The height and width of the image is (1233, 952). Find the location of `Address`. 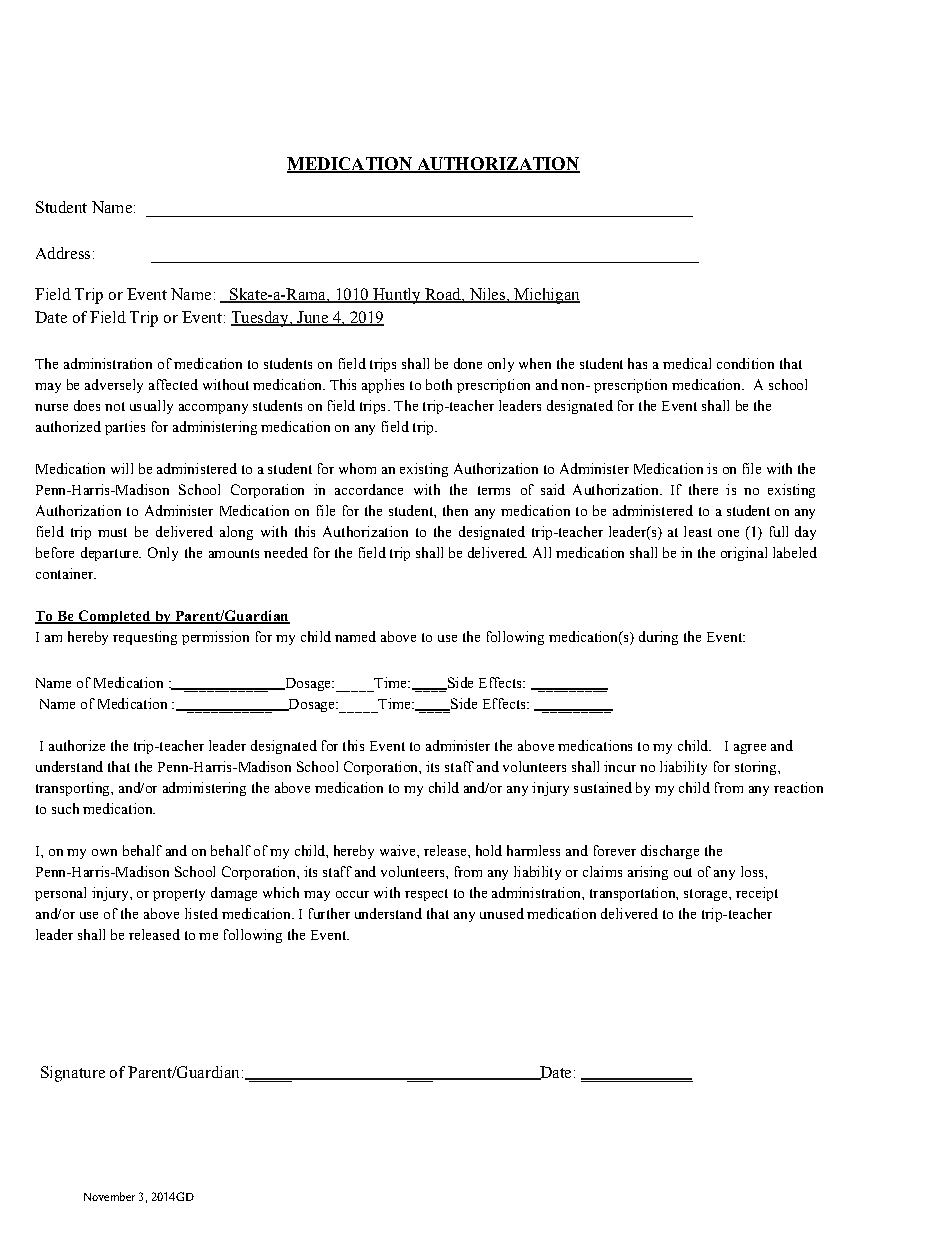

Address is located at coordinates (63, 253).
